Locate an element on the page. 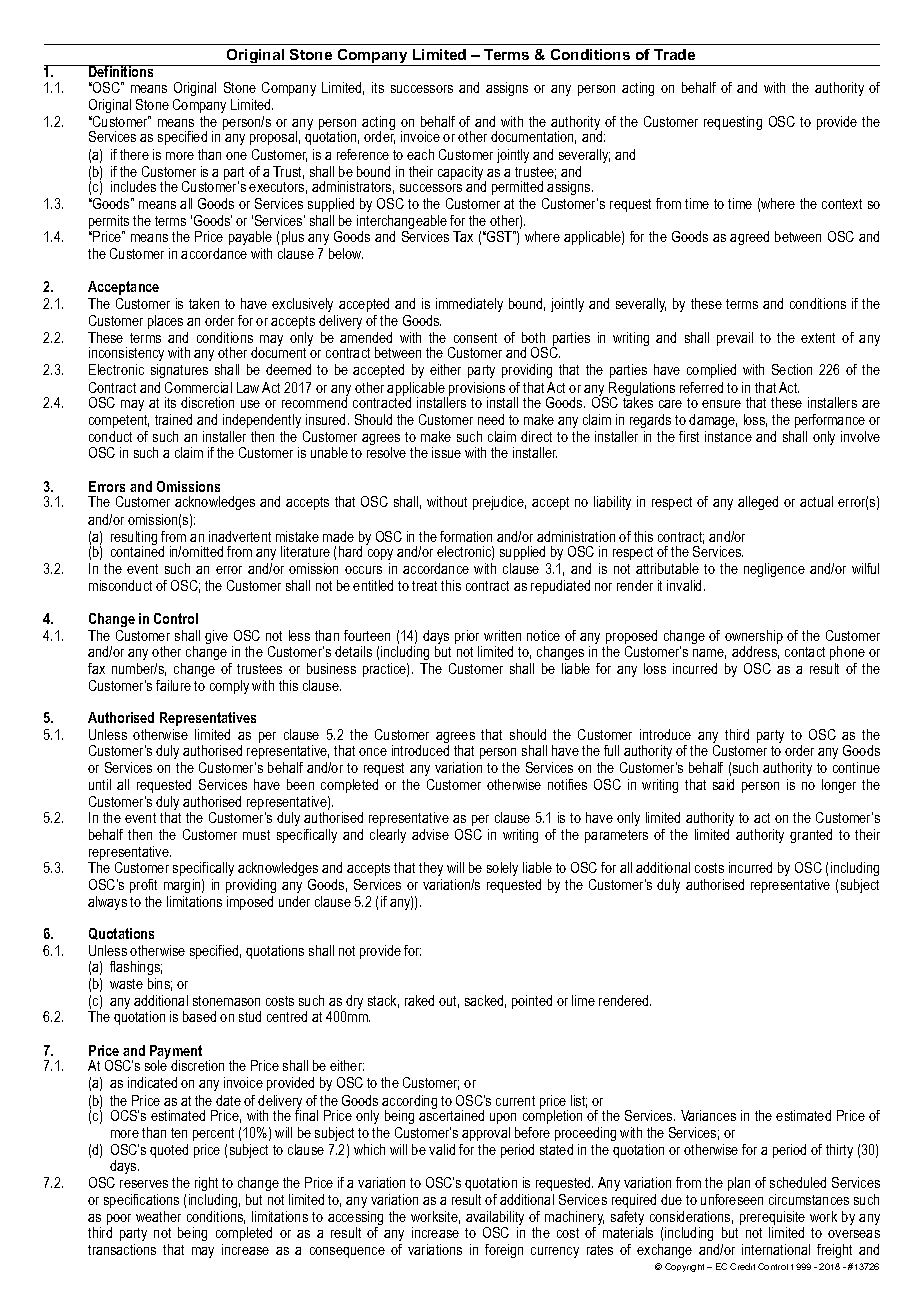  availability is located at coordinates (495, 1219).
